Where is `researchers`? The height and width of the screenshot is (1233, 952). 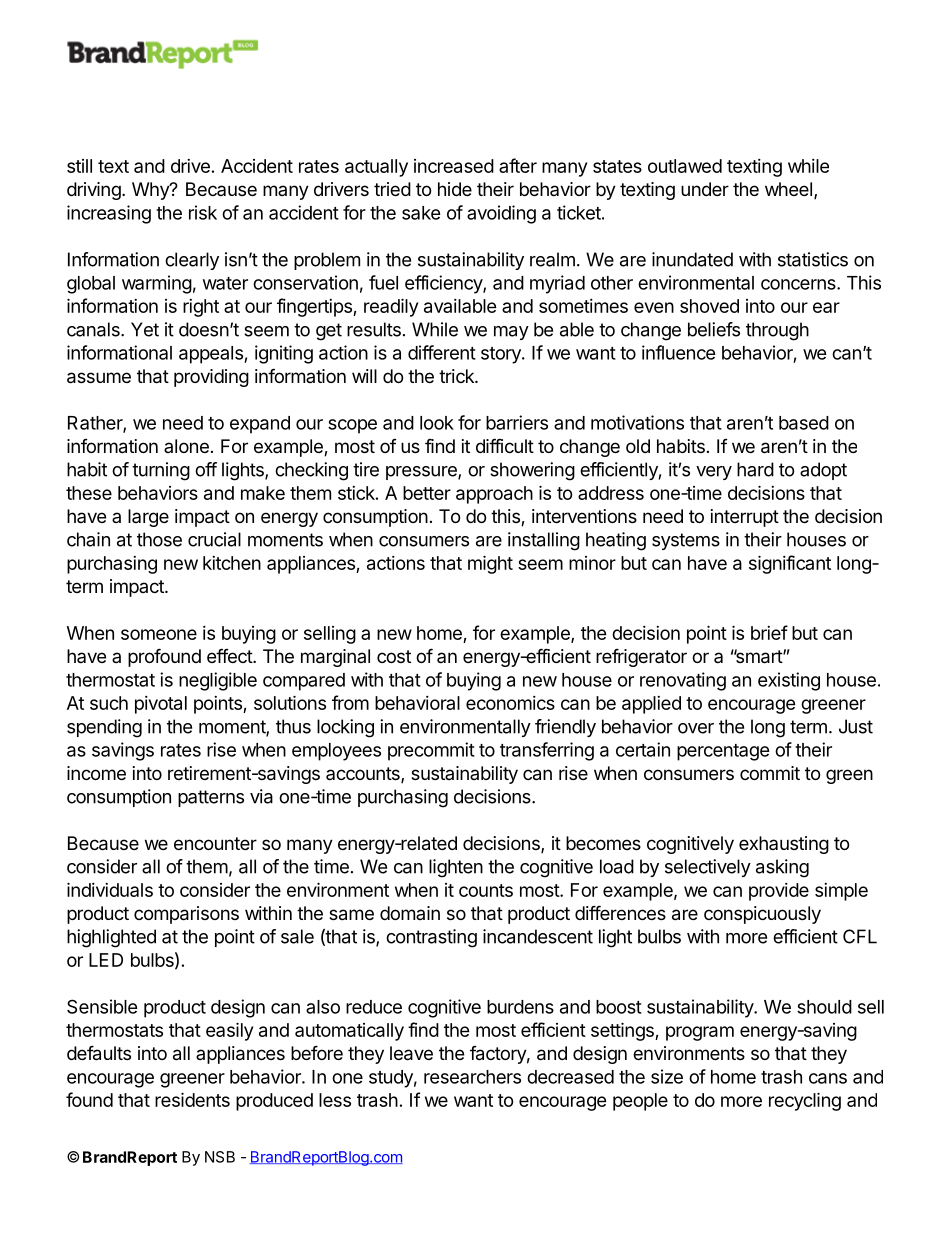
researchers is located at coordinates (472, 1077).
